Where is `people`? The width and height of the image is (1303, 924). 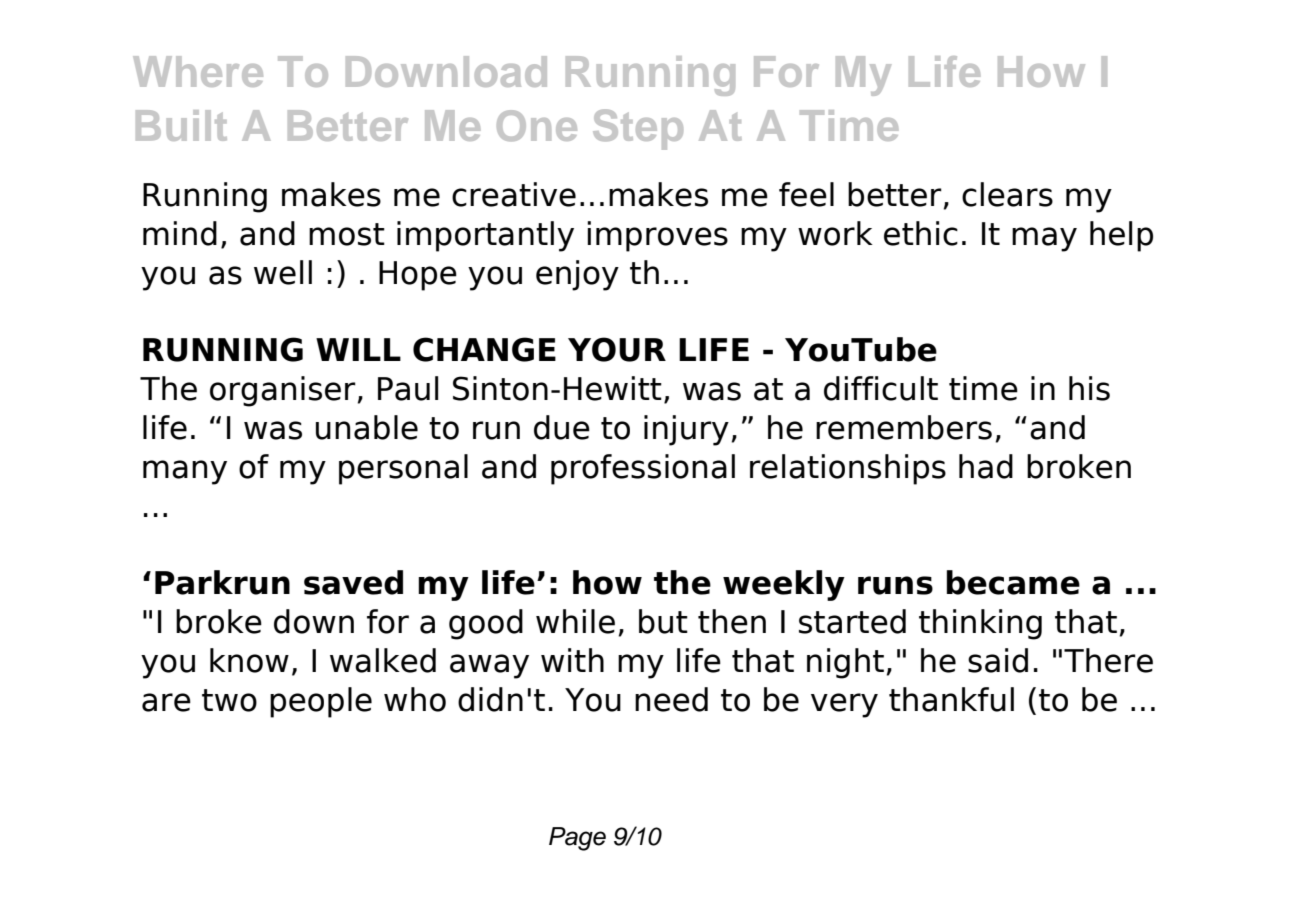 people is located at coordinates (321, 702).
